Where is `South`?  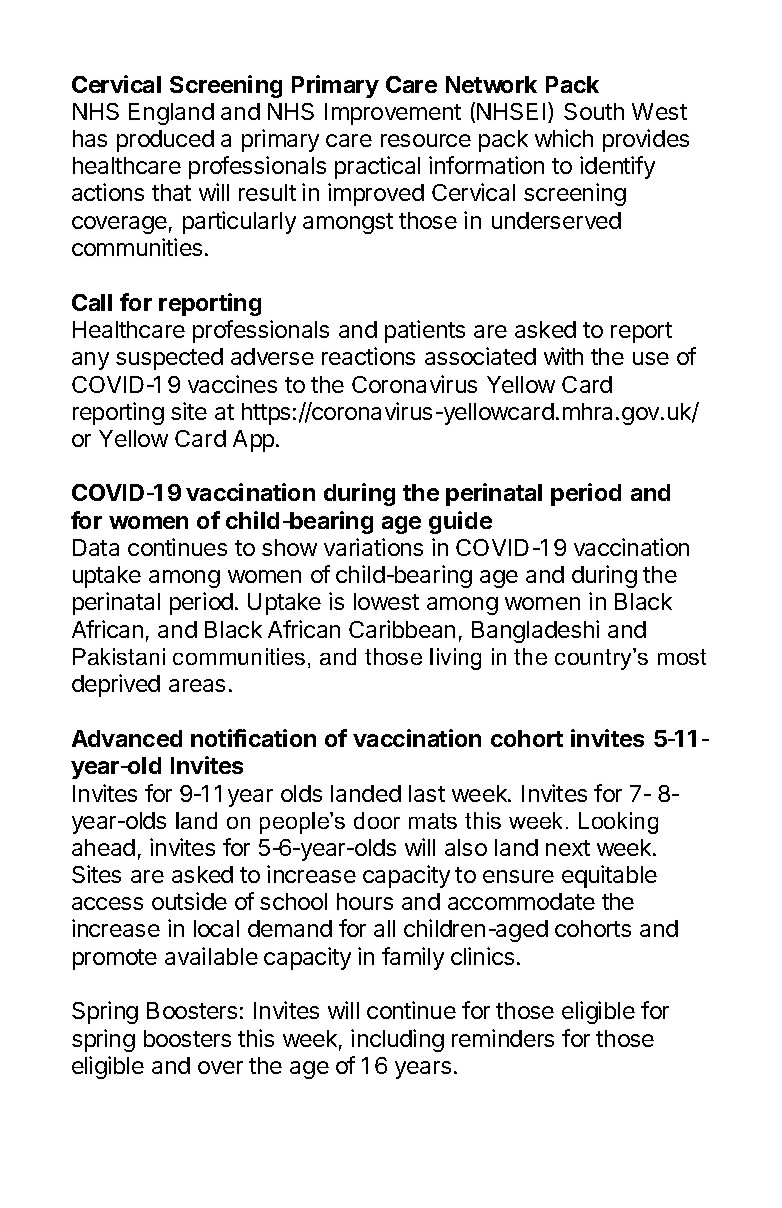
South is located at coordinates (594, 111).
